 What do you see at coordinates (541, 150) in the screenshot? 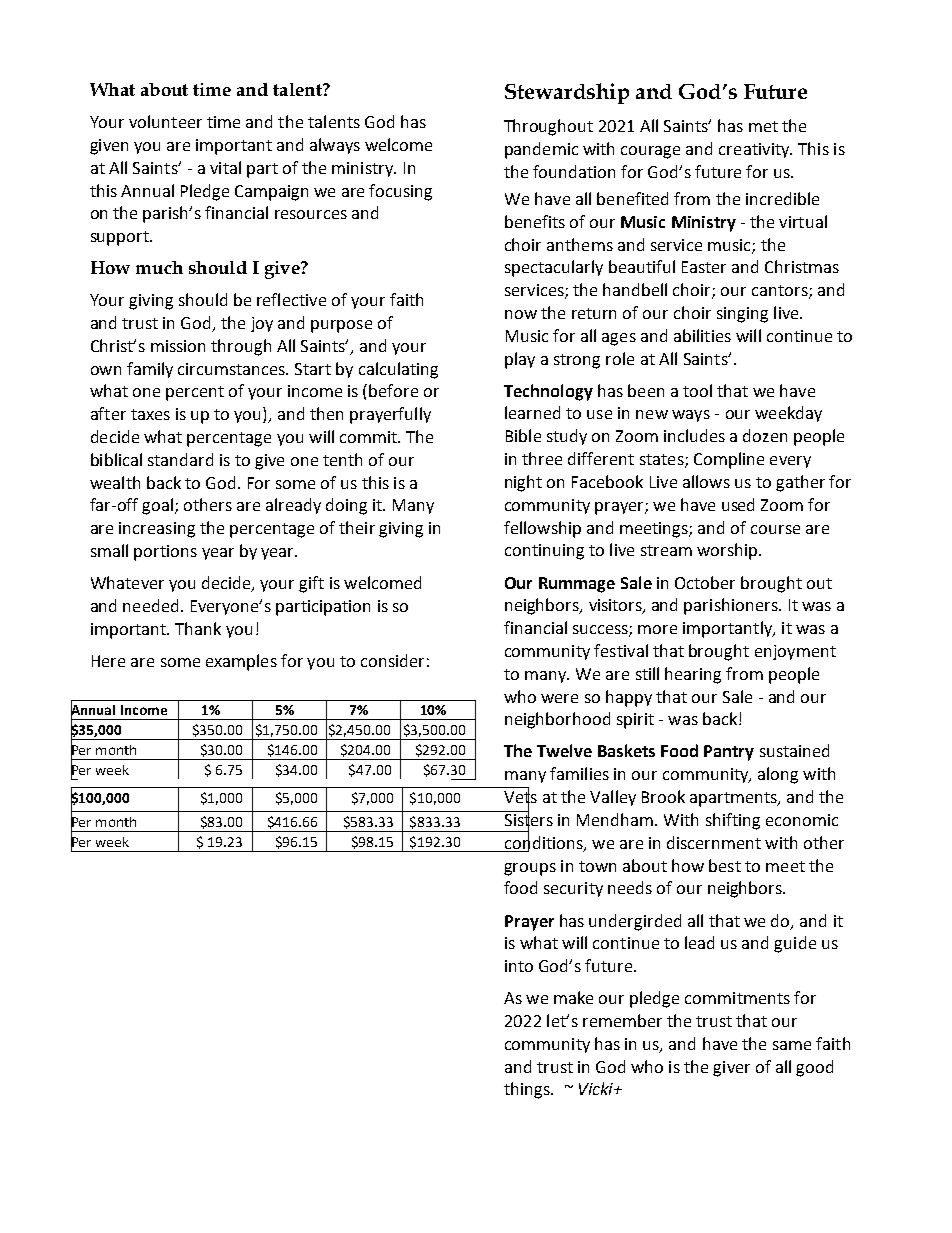
I see `pandemic` at bounding box center [541, 150].
